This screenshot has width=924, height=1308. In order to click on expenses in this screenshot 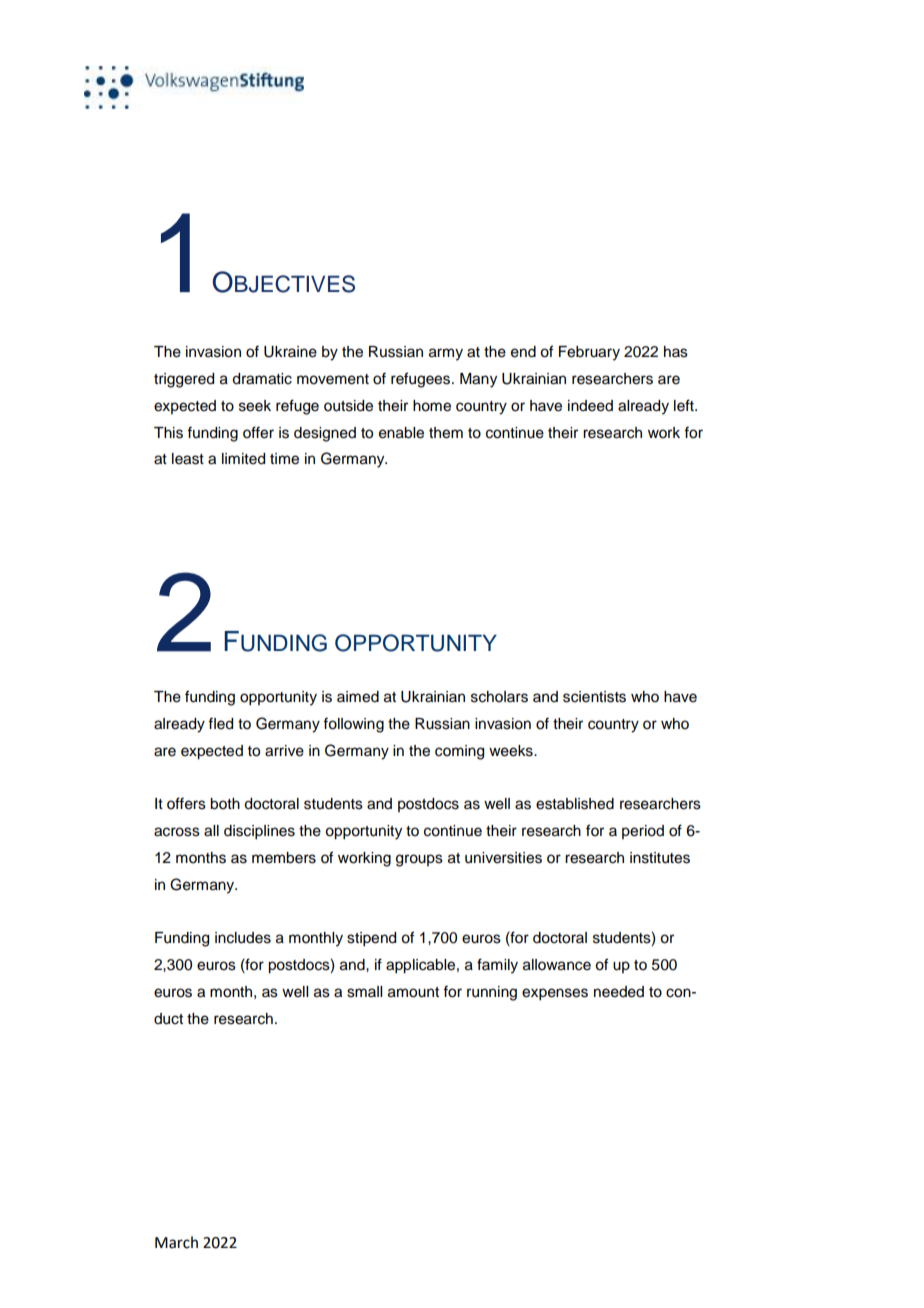, I will do `click(555, 994)`.
